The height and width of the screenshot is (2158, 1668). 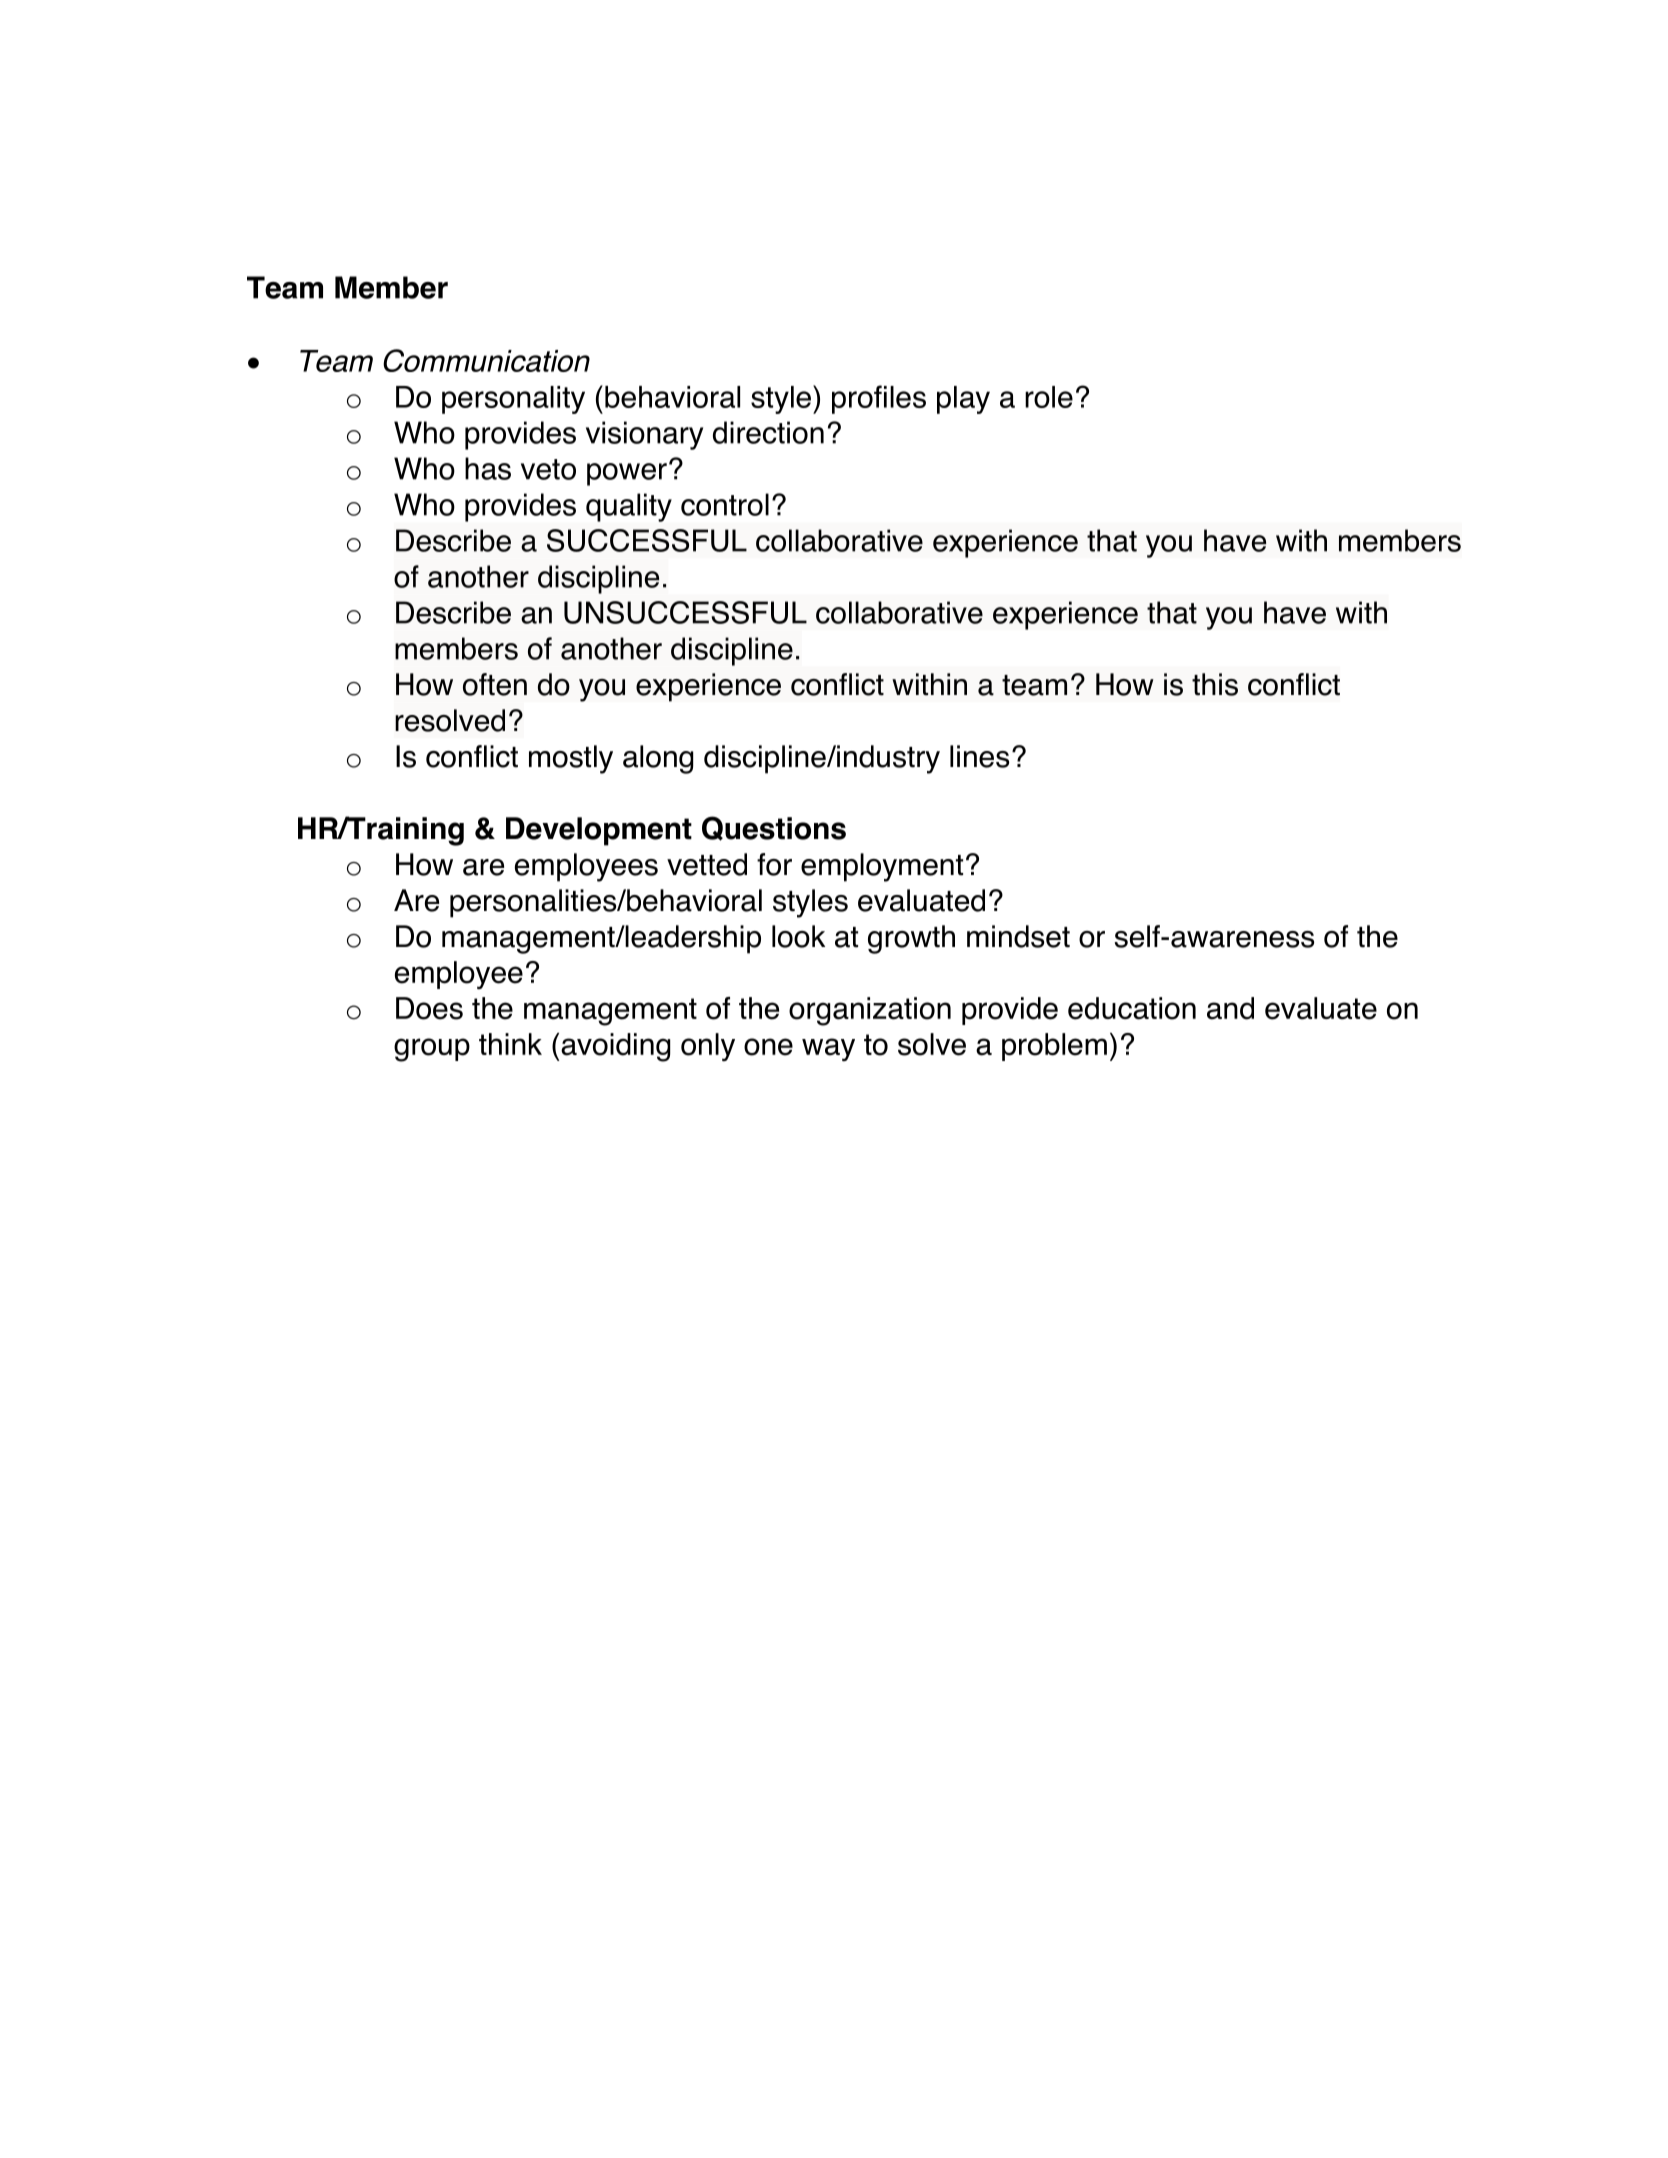 I want to click on profiles, so click(x=879, y=399).
